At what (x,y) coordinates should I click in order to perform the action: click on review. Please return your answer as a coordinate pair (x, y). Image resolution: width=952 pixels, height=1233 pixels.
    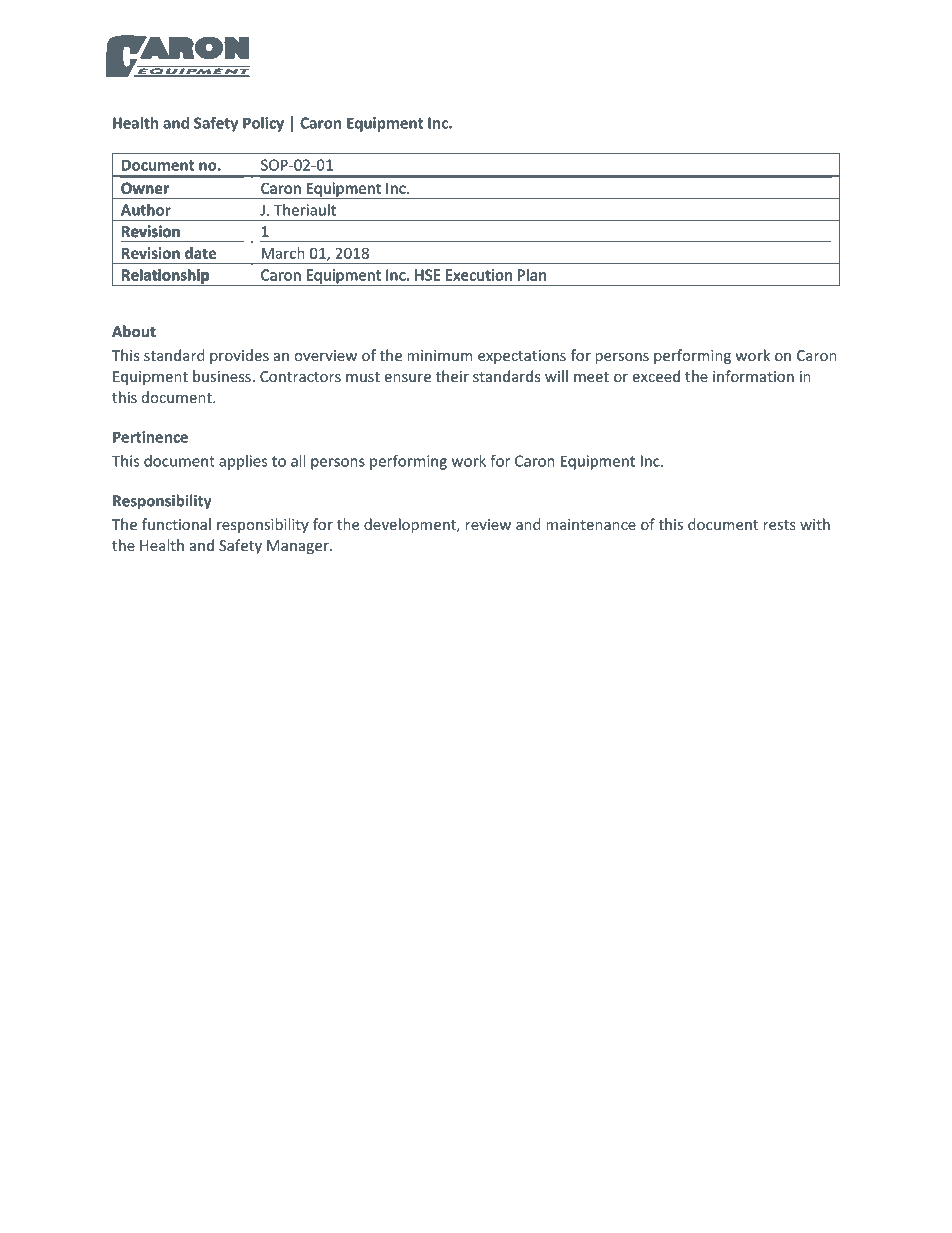
    Looking at the image, I should click on (488, 524).
